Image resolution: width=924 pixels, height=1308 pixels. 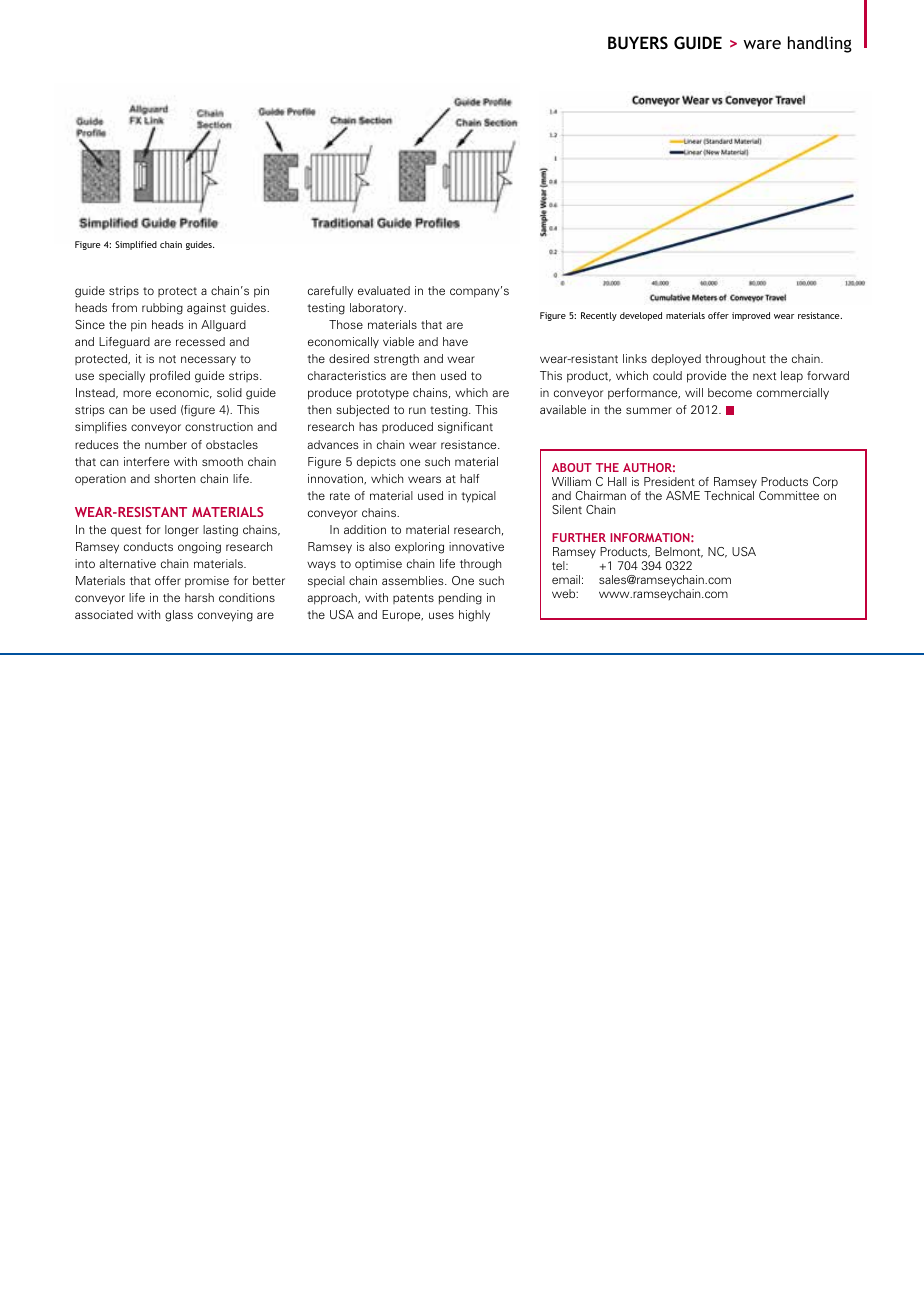 What do you see at coordinates (383, 394) in the screenshot?
I see `prototype` at bounding box center [383, 394].
